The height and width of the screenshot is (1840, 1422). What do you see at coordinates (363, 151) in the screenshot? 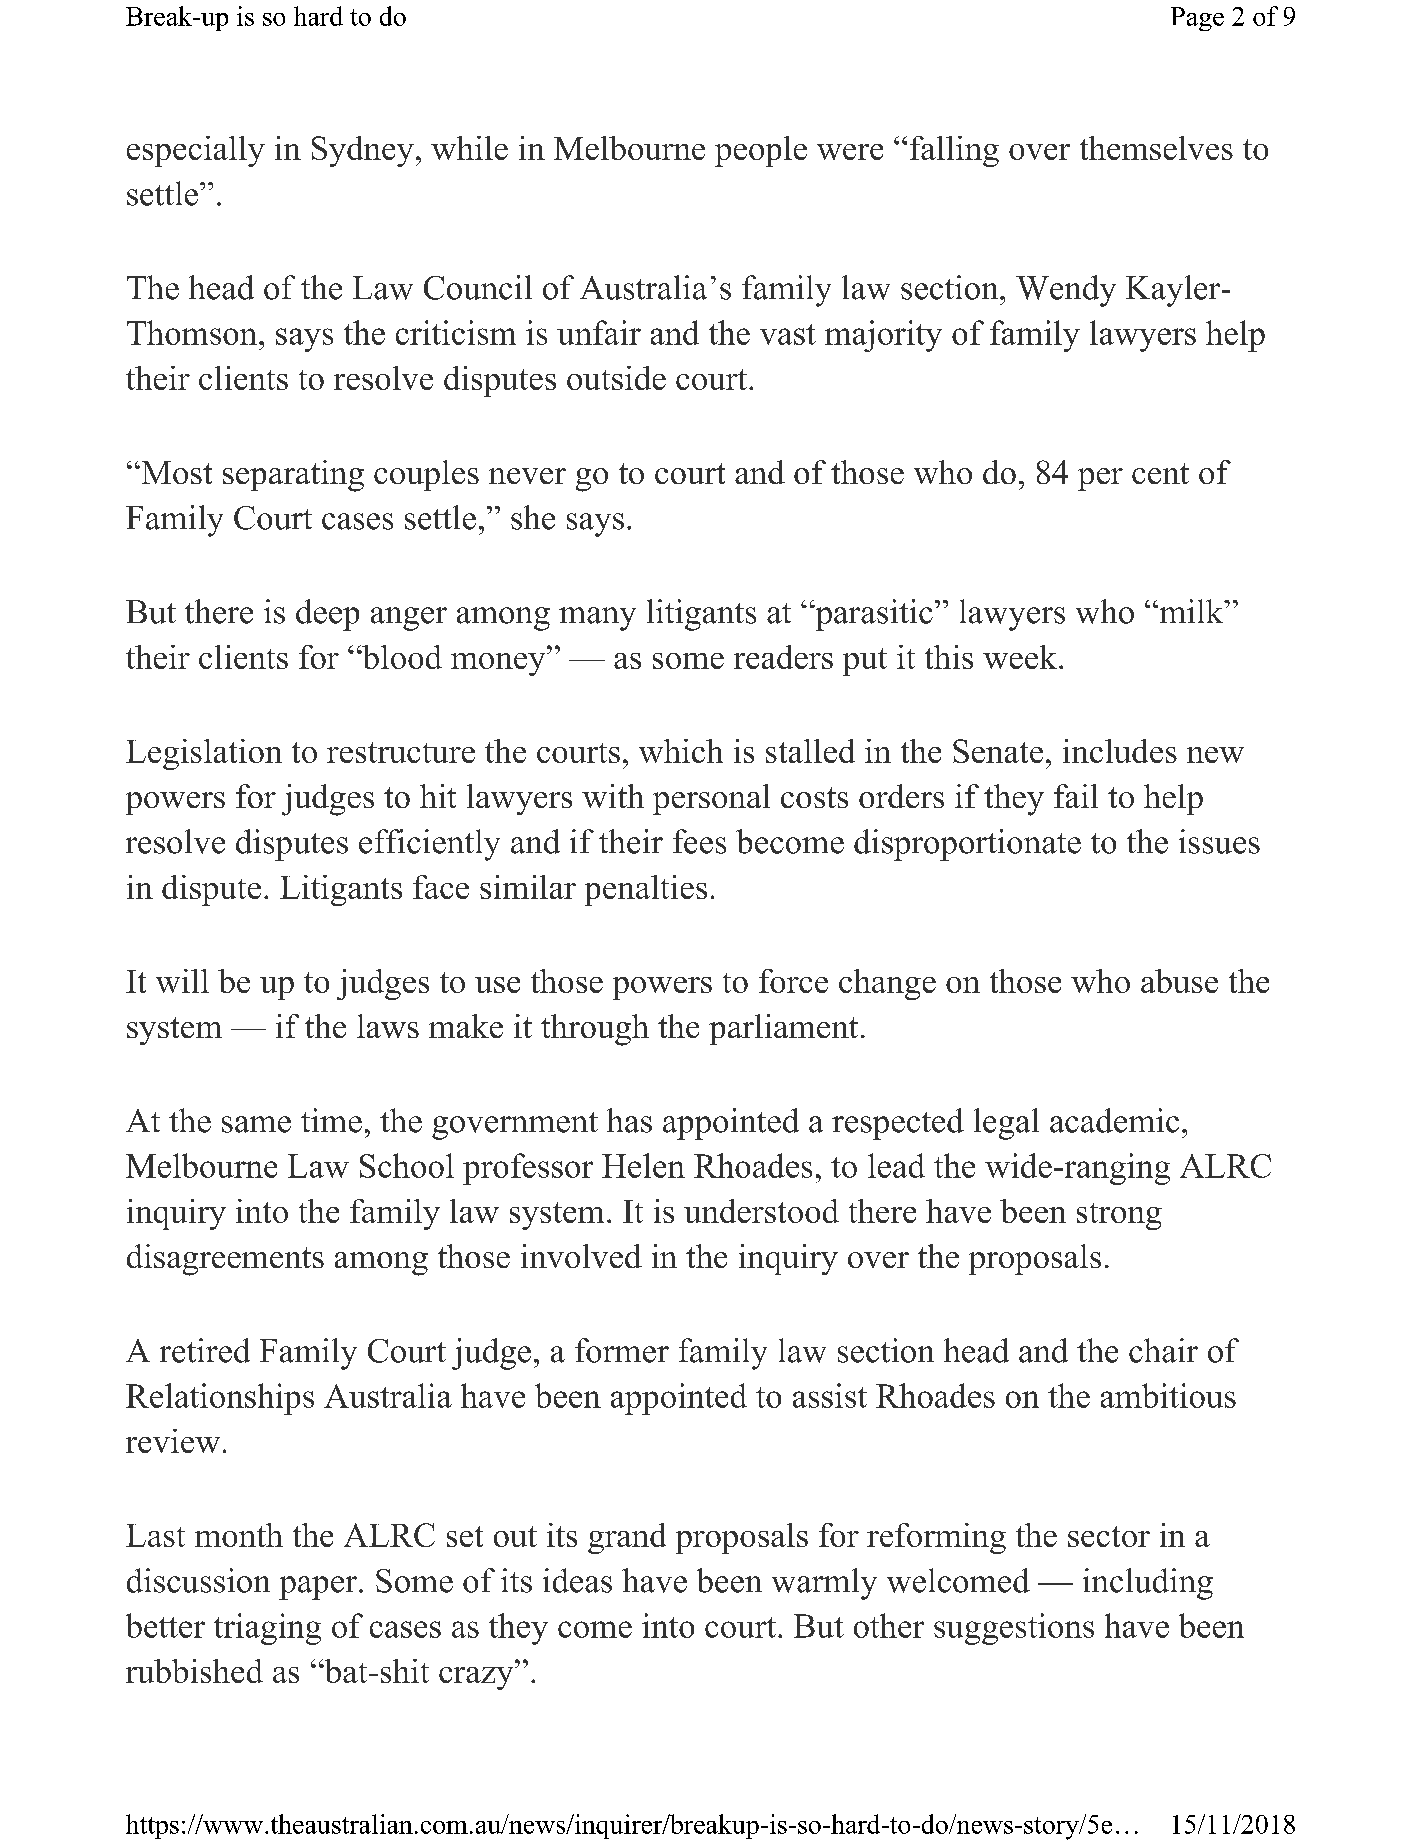
I see `Sydney` at bounding box center [363, 151].
